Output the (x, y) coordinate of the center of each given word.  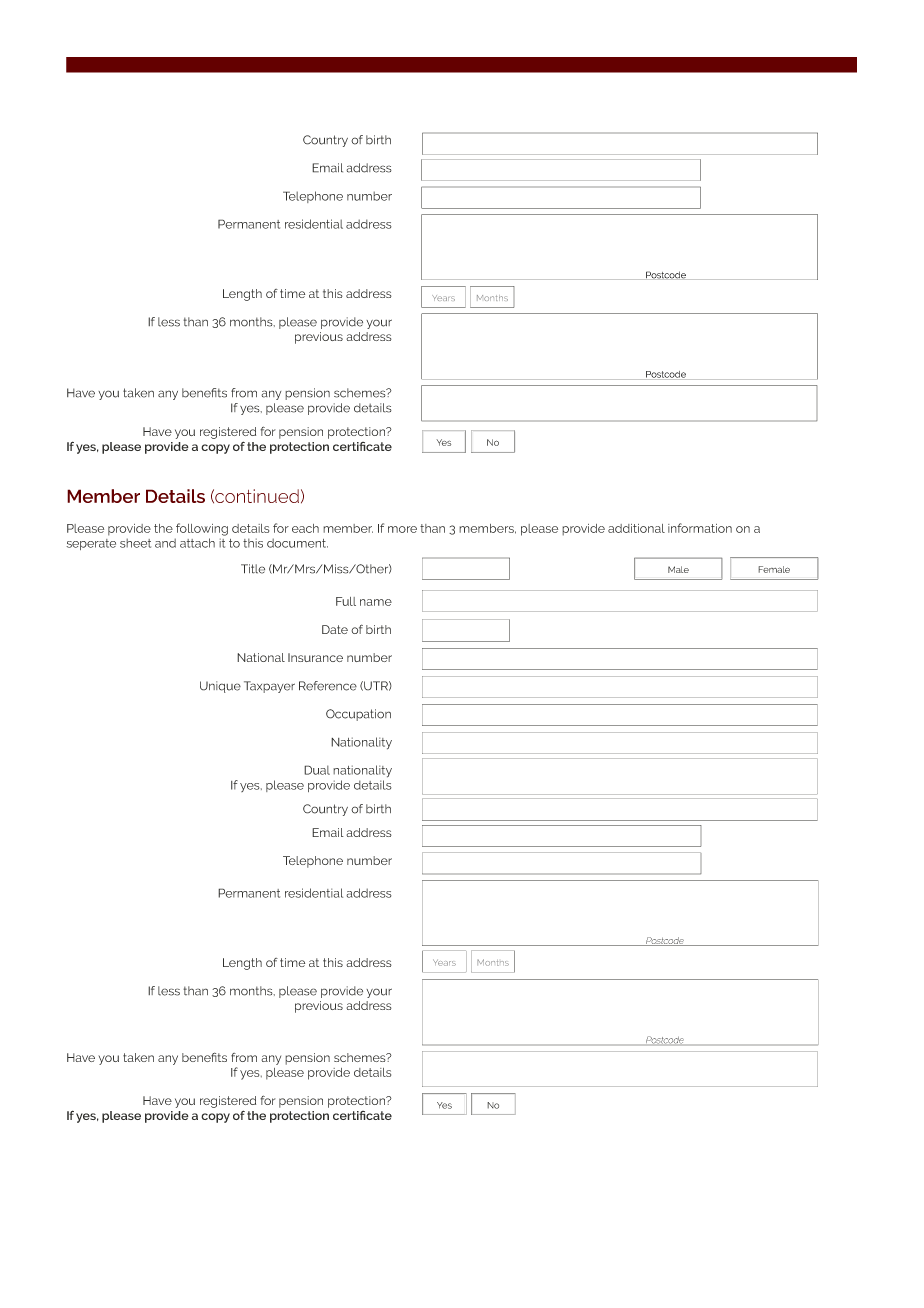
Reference (328, 686)
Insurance (315, 657)
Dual (317, 770)
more (402, 529)
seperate (91, 544)
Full (346, 601)
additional (636, 528)
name (376, 602)
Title (253, 569)
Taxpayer (269, 687)
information (700, 528)
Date (335, 629)
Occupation (358, 715)
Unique (220, 687)
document (297, 543)
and (165, 543)
